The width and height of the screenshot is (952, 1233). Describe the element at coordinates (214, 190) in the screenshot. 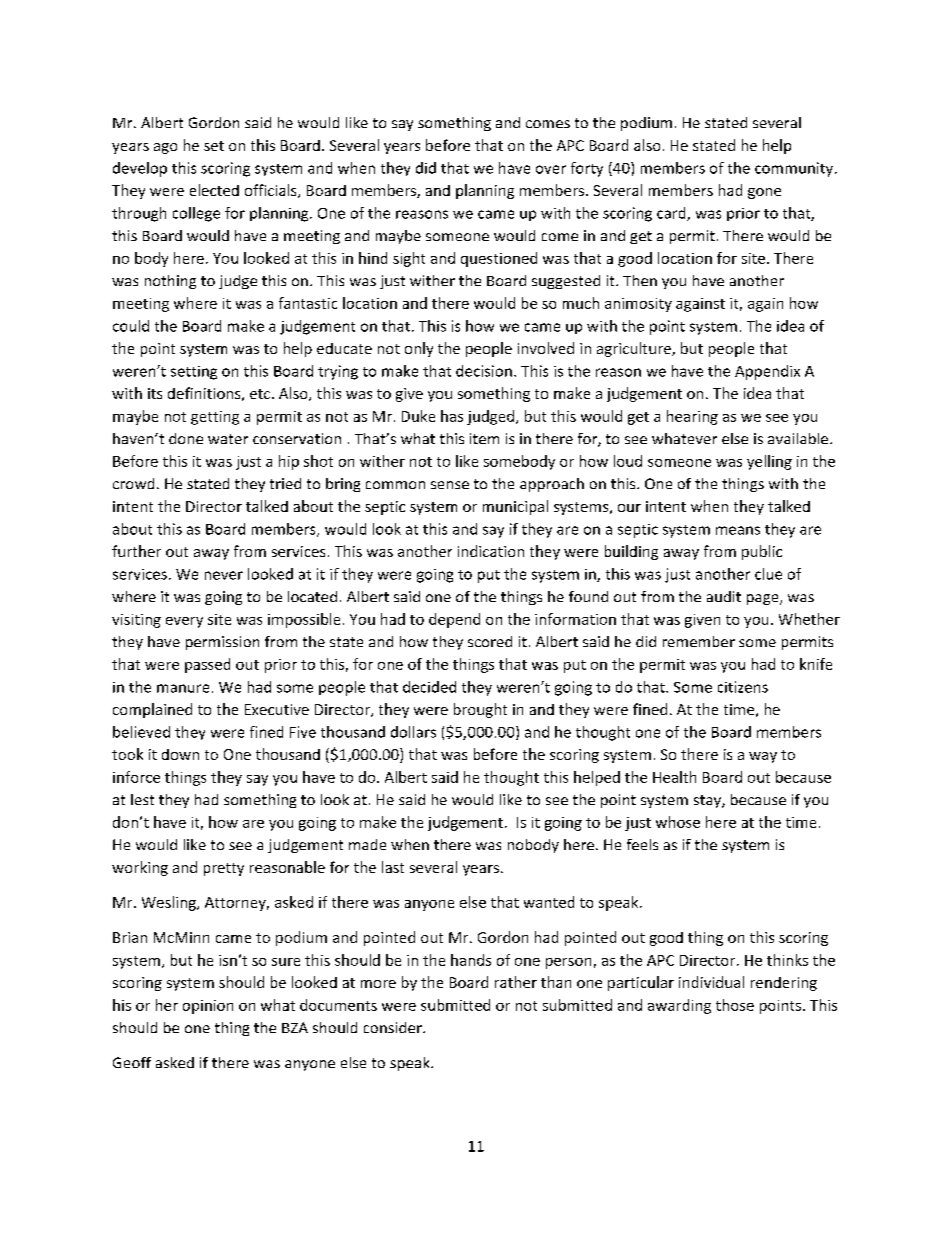

I see `elected` at that location.
